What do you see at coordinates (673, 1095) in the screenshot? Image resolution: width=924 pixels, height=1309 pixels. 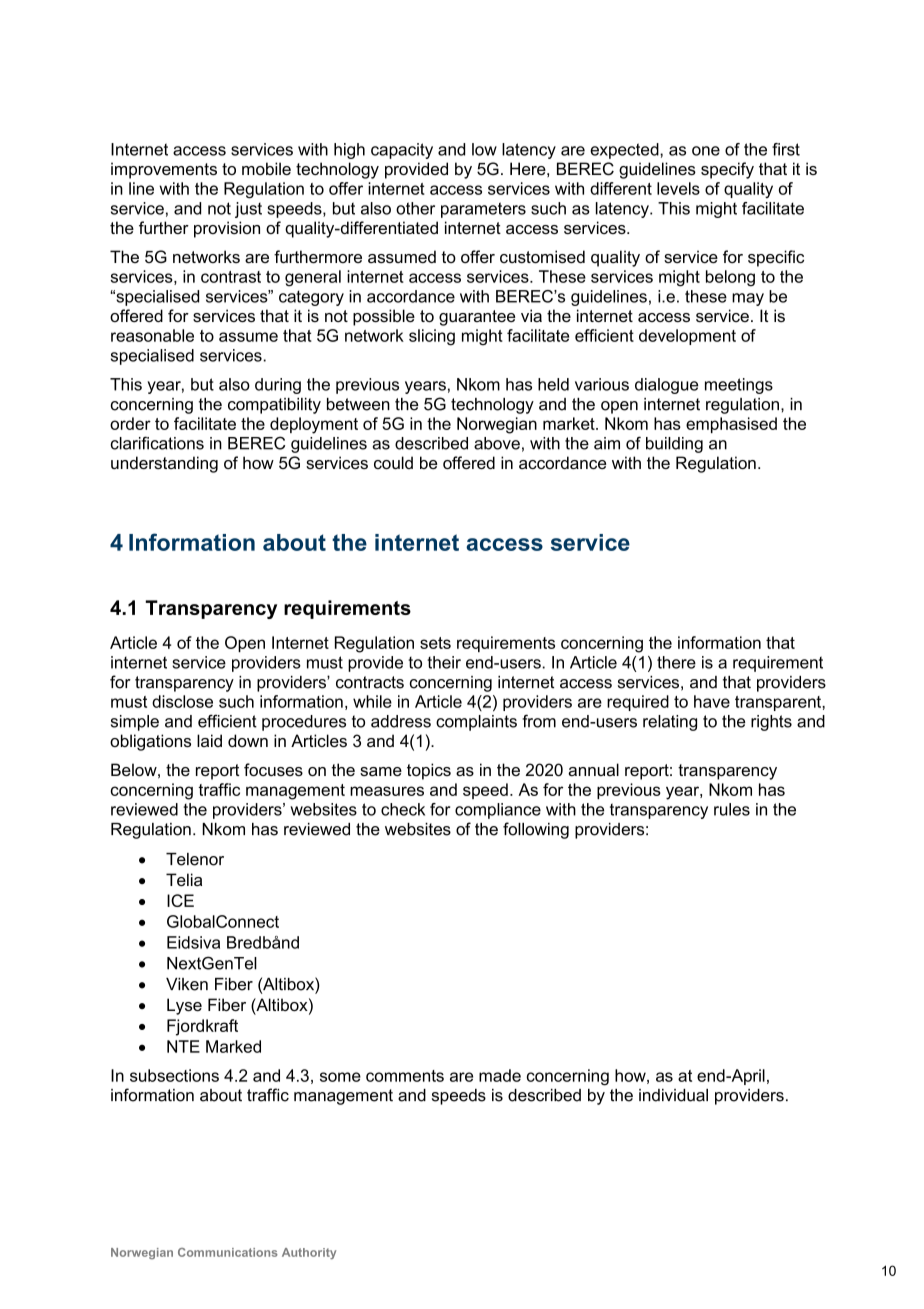 I see `individual` at bounding box center [673, 1095].
